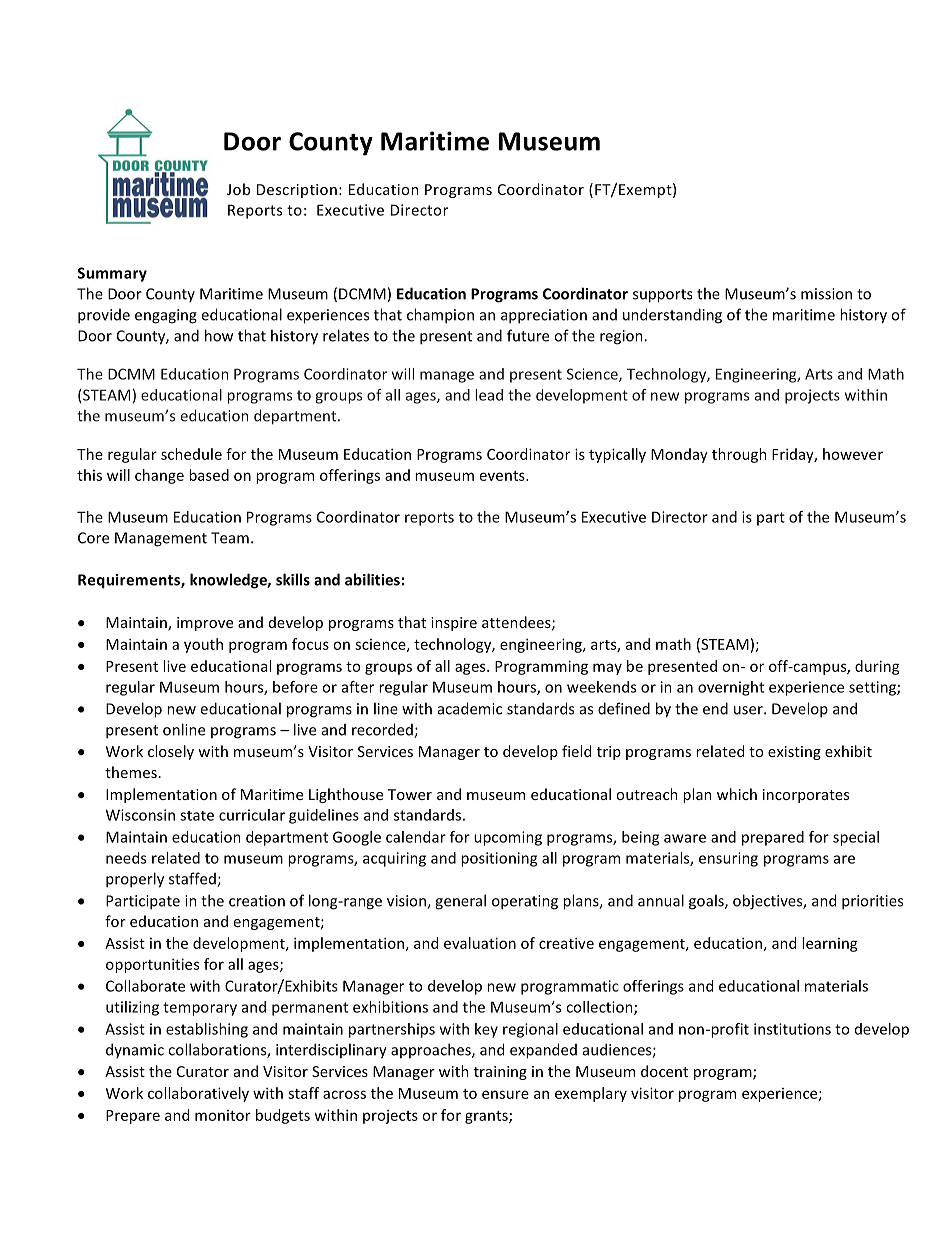 The height and width of the page is (1233, 952). Describe the element at coordinates (489, 395) in the page. I see `lead` at that location.
